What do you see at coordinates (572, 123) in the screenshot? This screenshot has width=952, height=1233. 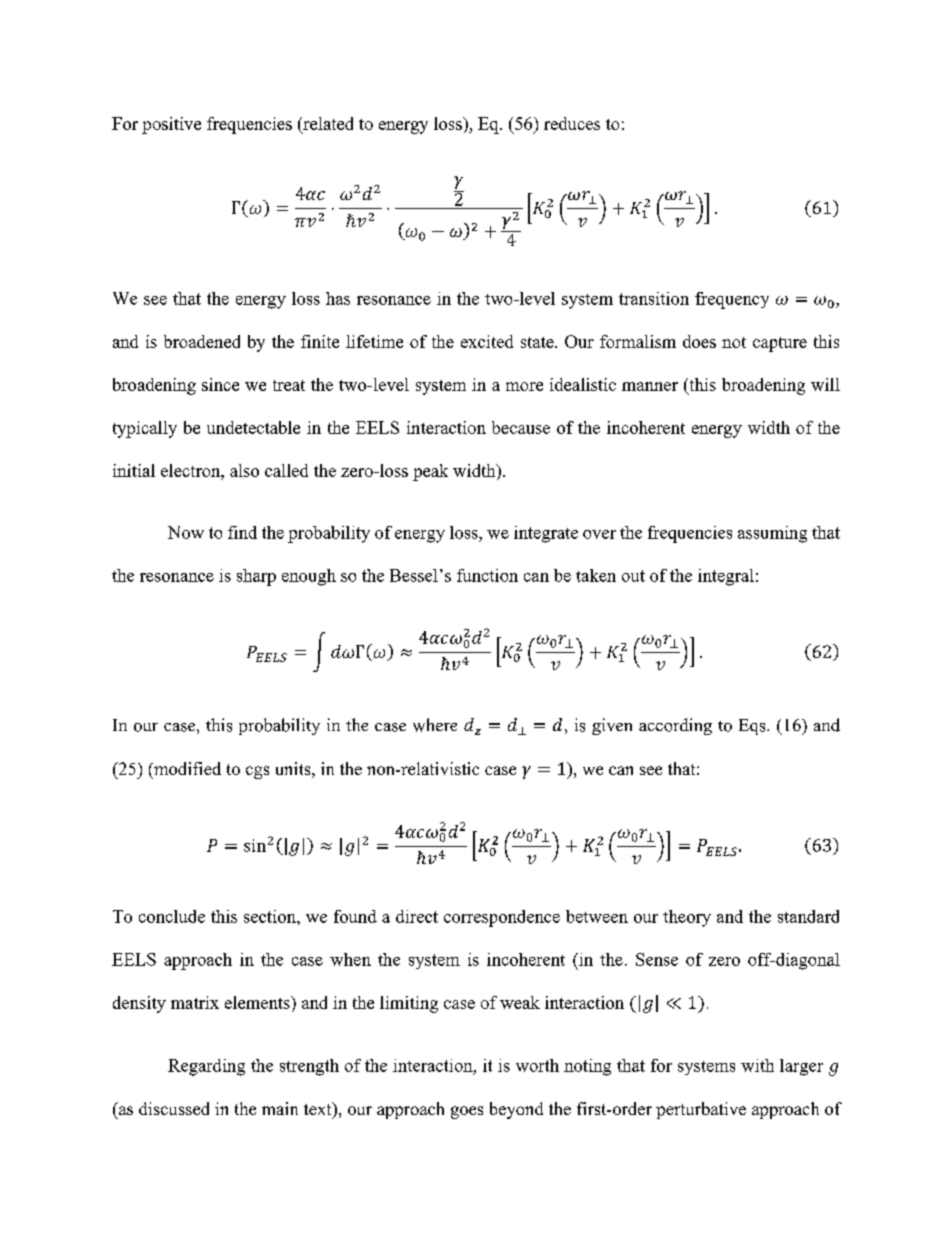 I see `reduces` at bounding box center [572, 123].
